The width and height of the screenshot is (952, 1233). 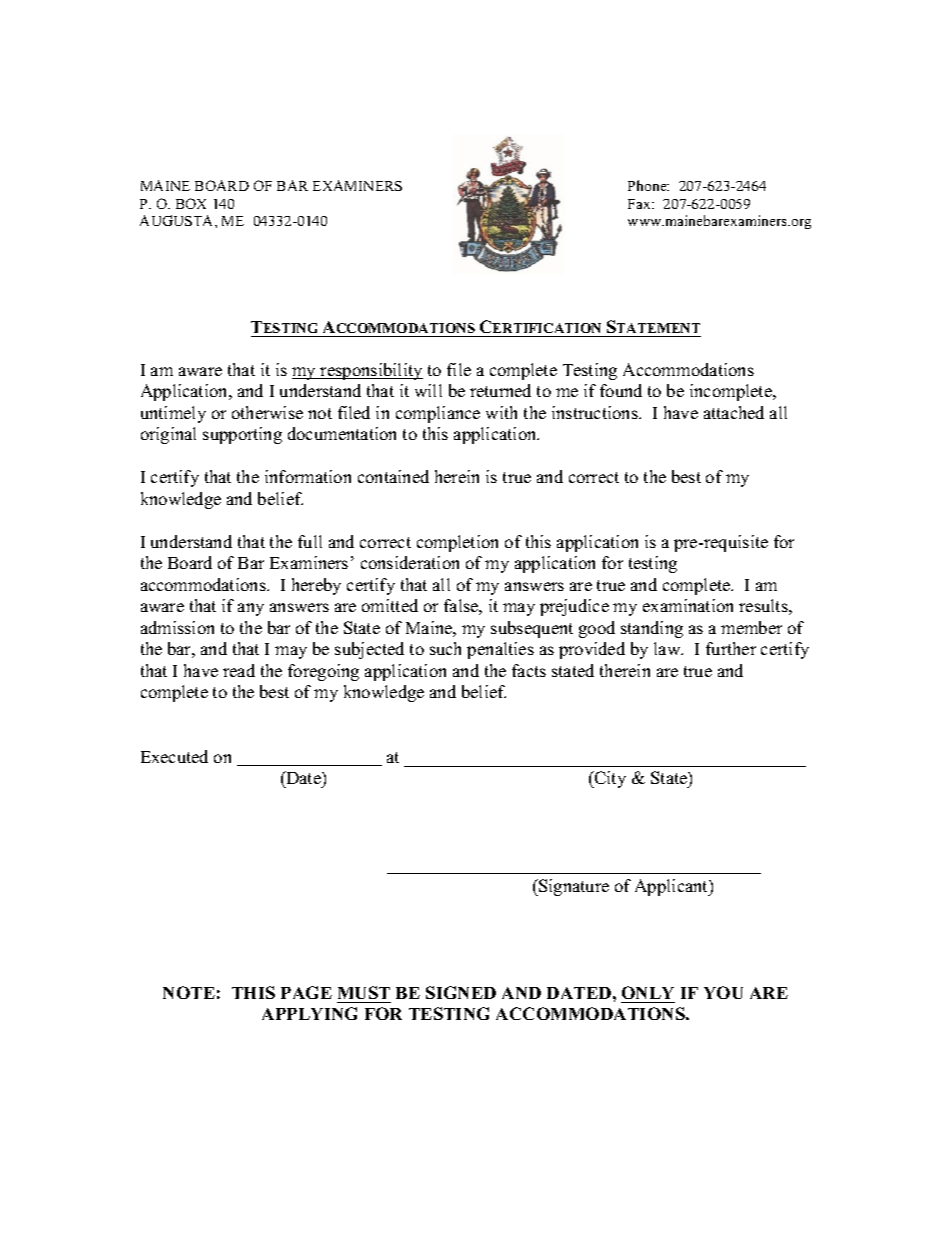 What do you see at coordinates (191, 203) in the screenshot?
I see `BOX` at bounding box center [191, 203].
